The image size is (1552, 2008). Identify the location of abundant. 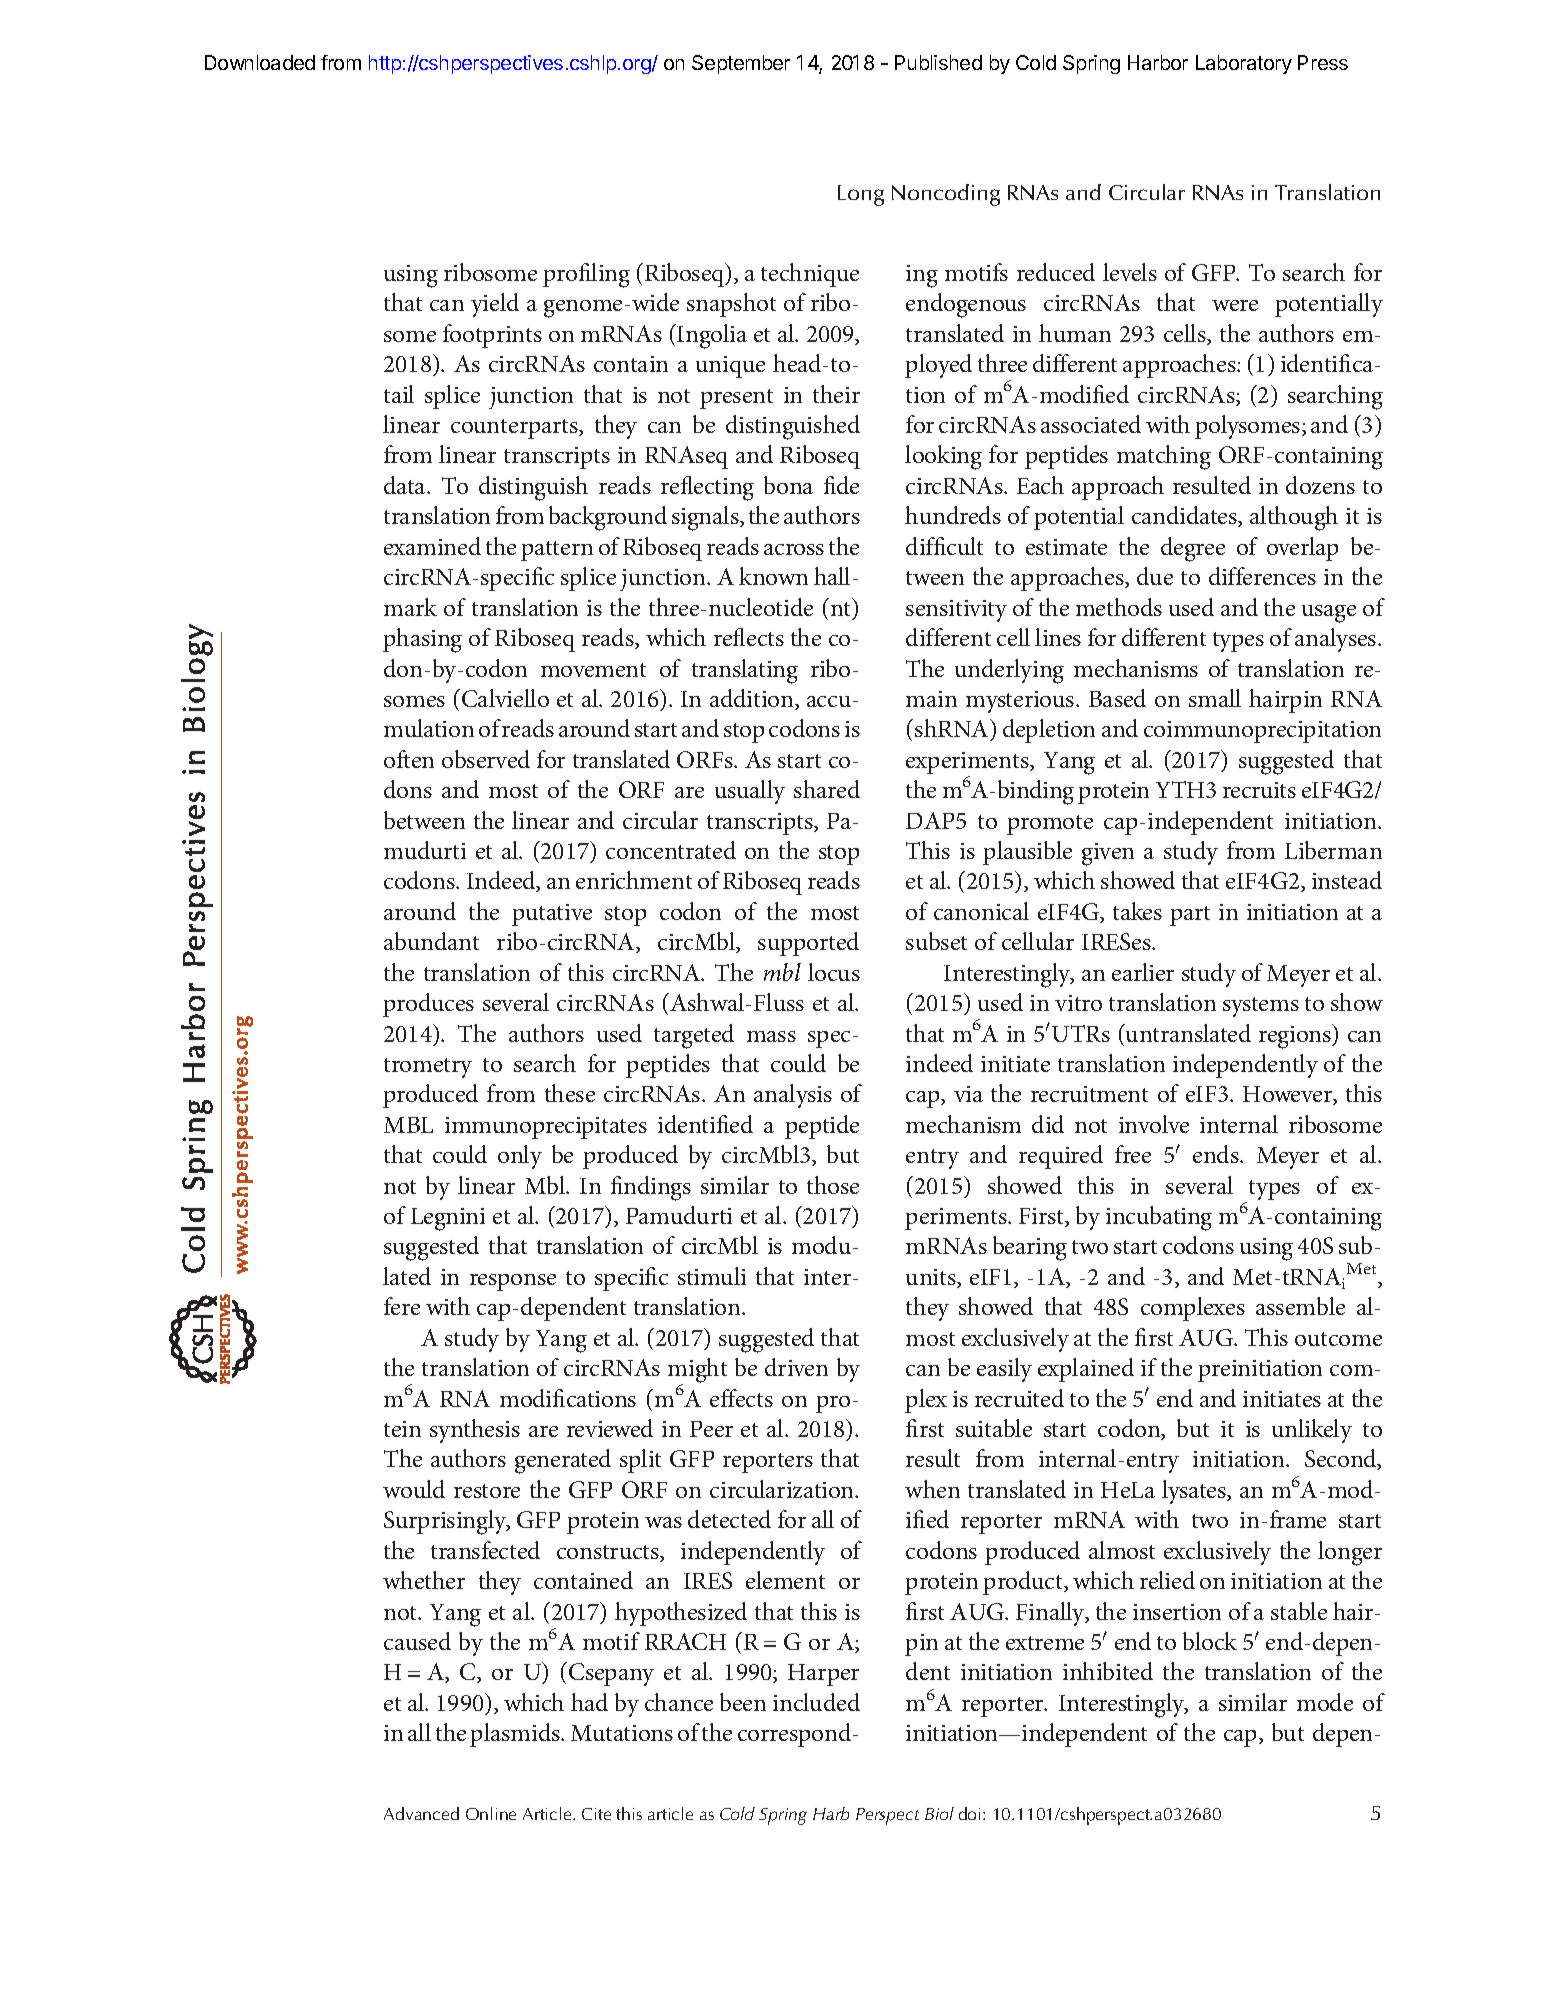
(431, 941).
